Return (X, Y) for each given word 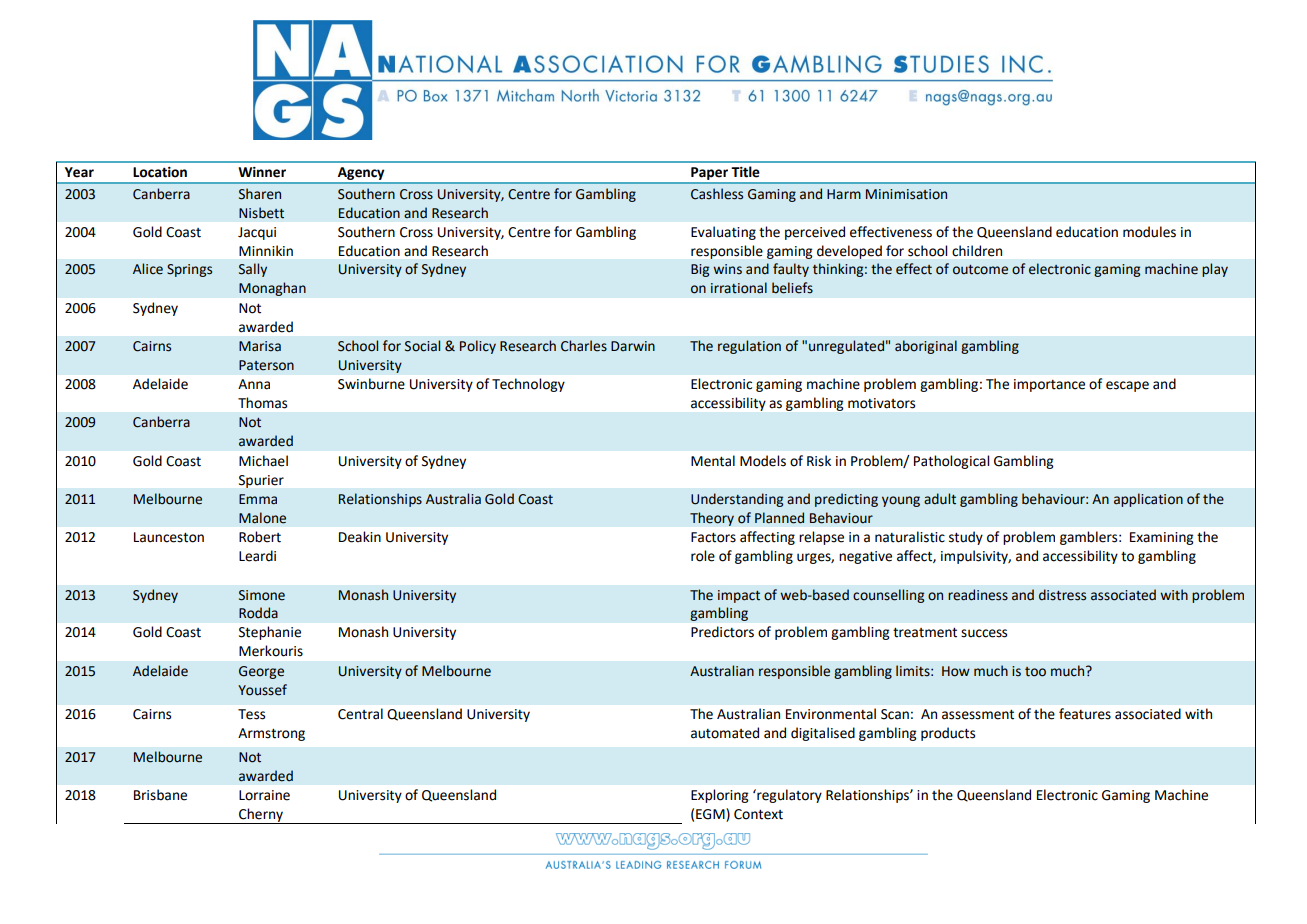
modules (1149, 232)
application (1148, 500)
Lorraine (264, 795)
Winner (262, 172)
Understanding (737, 500)
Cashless (717, 194)
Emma (258, 499)
